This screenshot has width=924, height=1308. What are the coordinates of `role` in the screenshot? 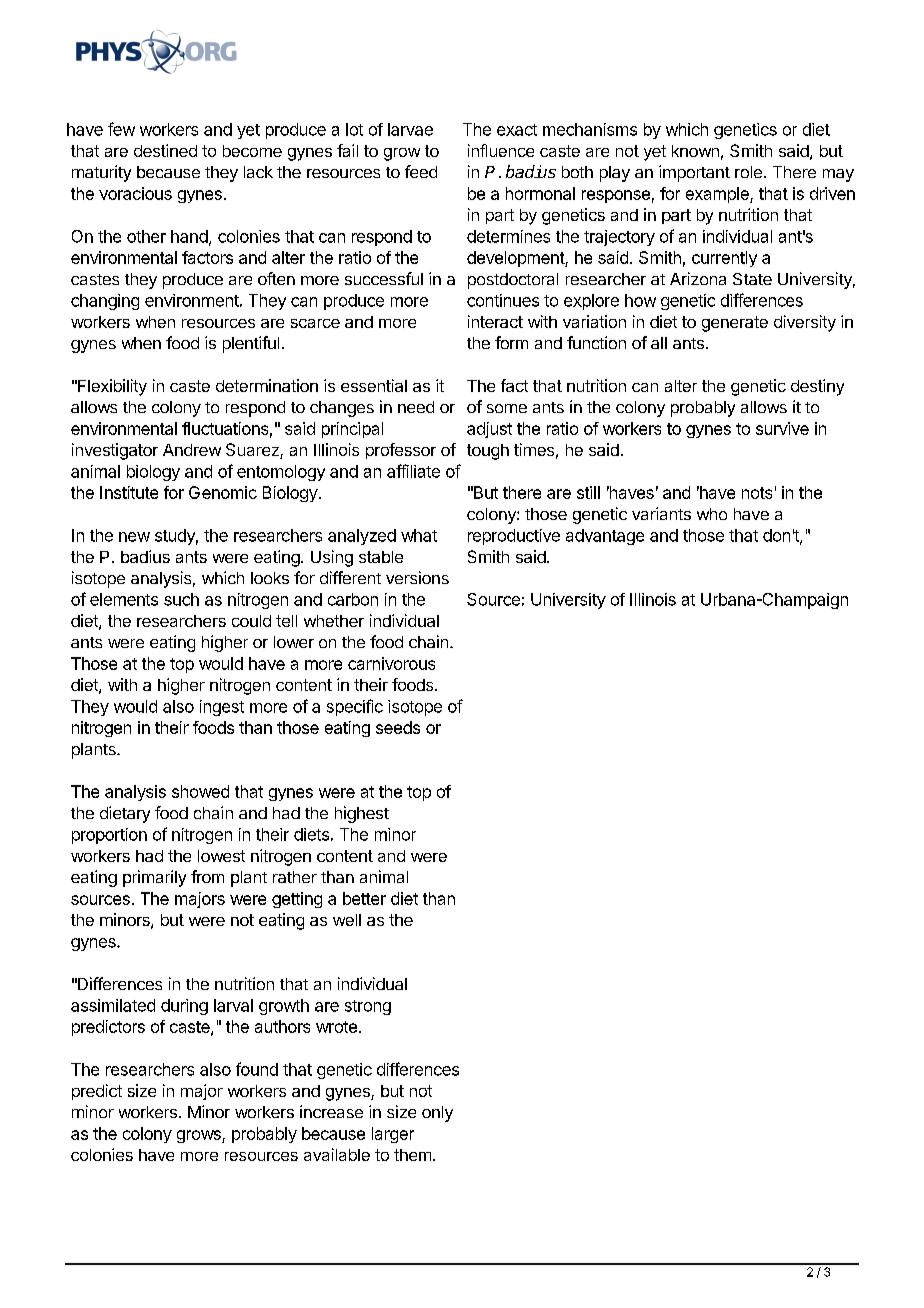 It's located at (748, 172).
